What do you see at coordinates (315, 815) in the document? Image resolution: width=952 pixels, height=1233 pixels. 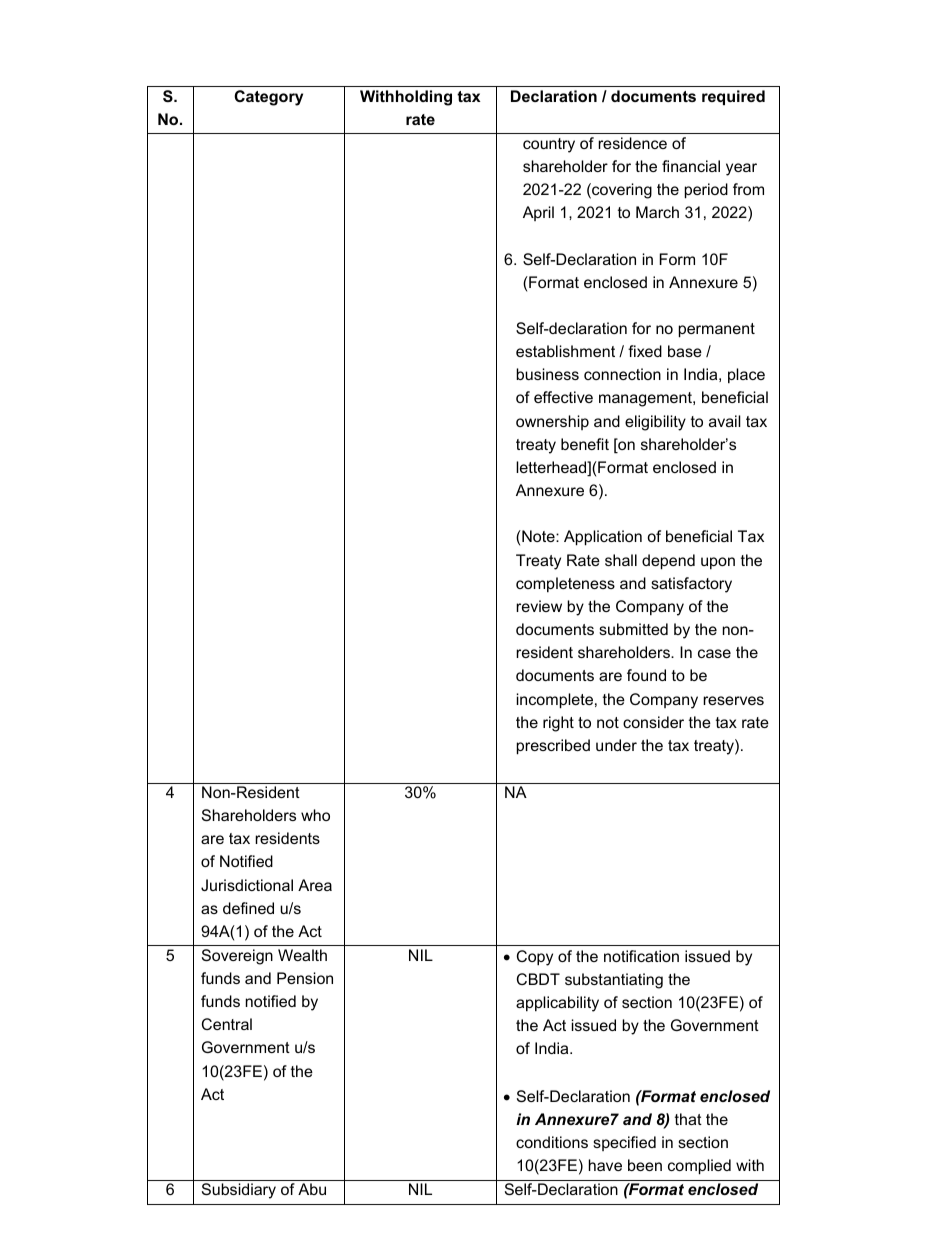 I see `who` at bounding box center [315, 815].
